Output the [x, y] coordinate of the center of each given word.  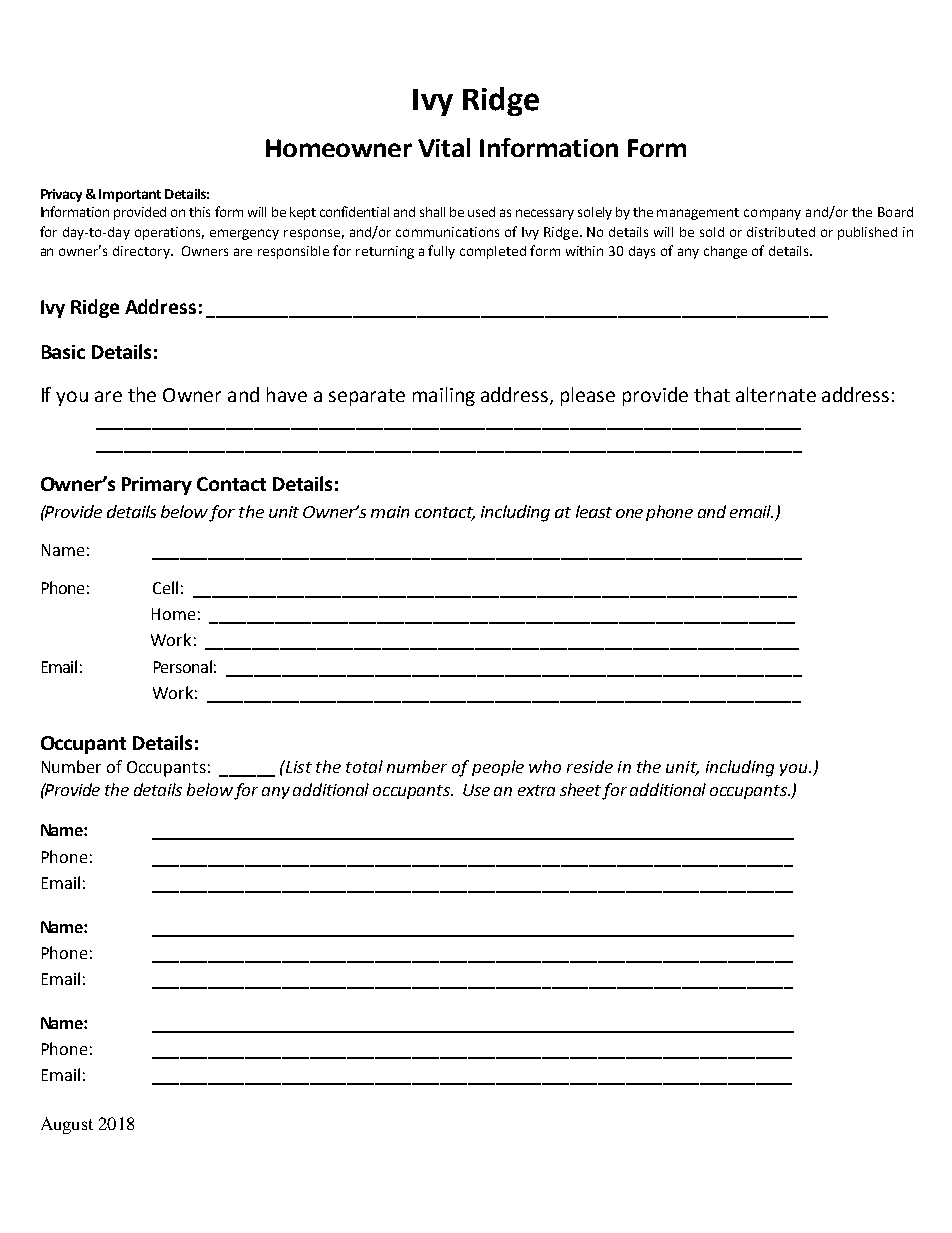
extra [536, 790]
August [67, 1125]
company [772, 214]
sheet [581, 791]
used [481, 212]
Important [130, 195]
